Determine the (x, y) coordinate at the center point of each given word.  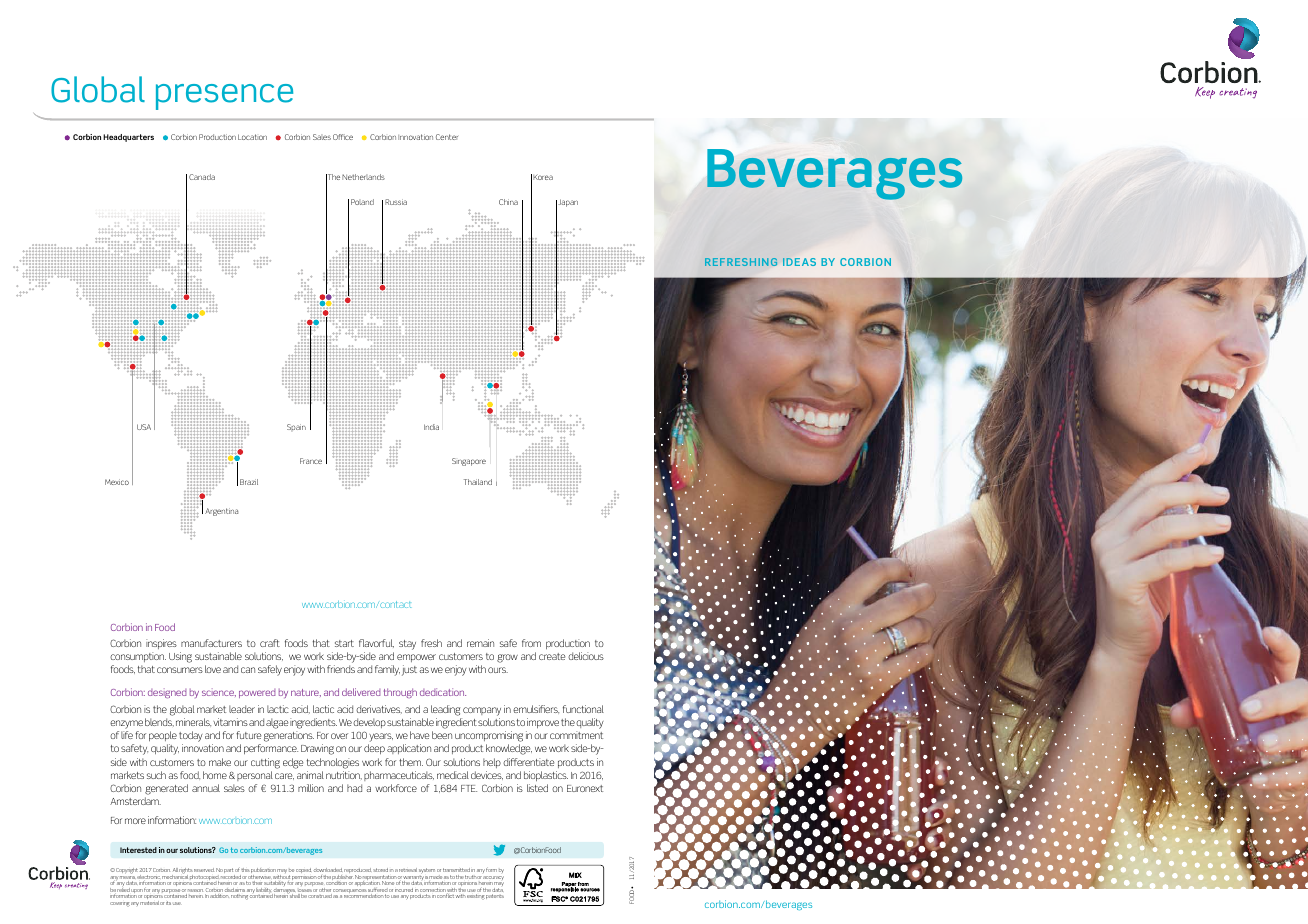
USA (144, 427)
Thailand (478, 482)
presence (224, 97)
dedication (443, 692)
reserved (204, 870)
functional (583, 709)
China (508, 202)
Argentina (221, 512)
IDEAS (799, 262)
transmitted (456, 870)
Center (447, 137)
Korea (543, 177)
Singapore (469, 462)
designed (167, 693)
